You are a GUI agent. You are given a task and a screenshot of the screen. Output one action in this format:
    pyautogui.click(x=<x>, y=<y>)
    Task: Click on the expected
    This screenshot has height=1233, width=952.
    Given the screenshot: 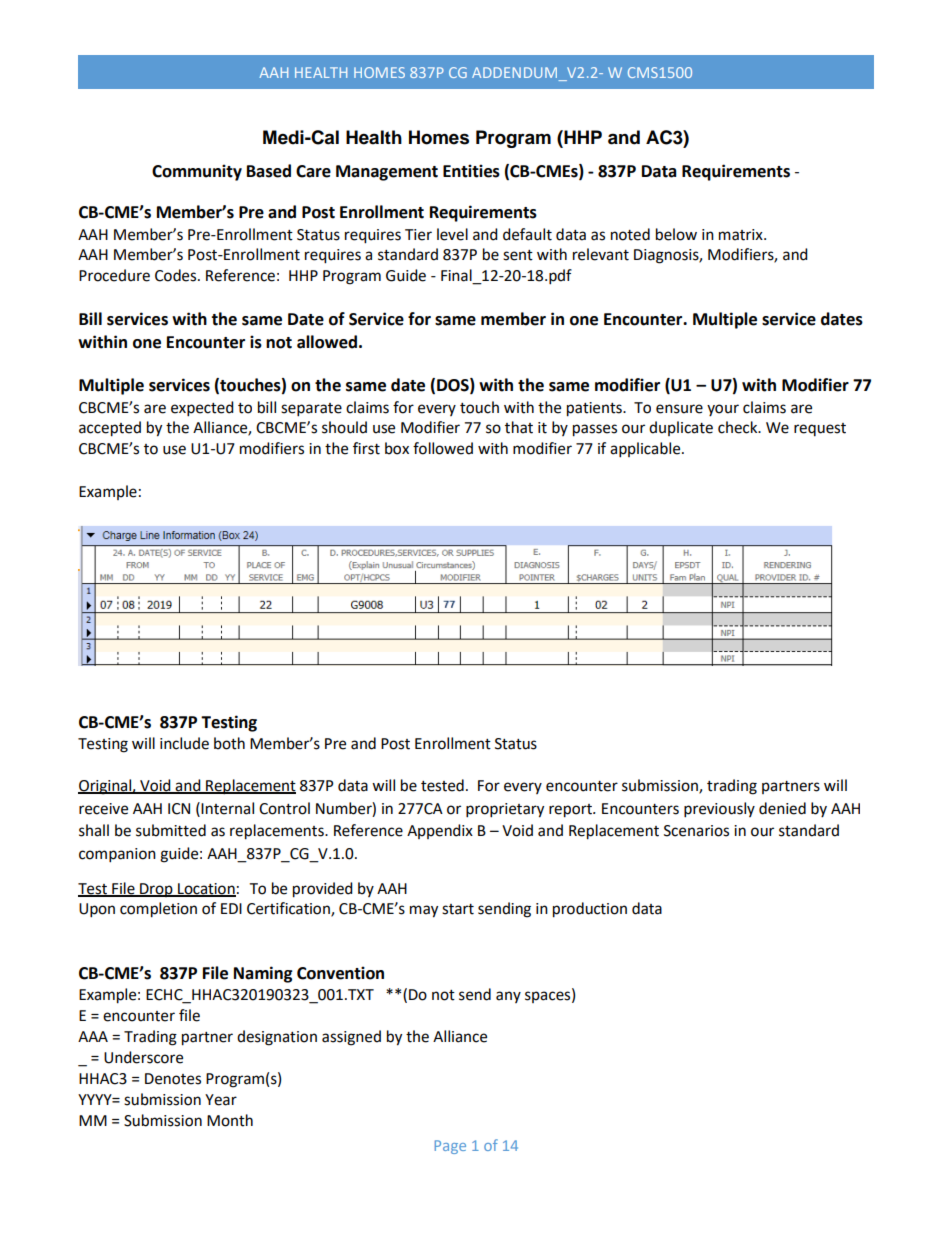 What is the action you would take?
    pyautogui.click(x=202, y=409)
